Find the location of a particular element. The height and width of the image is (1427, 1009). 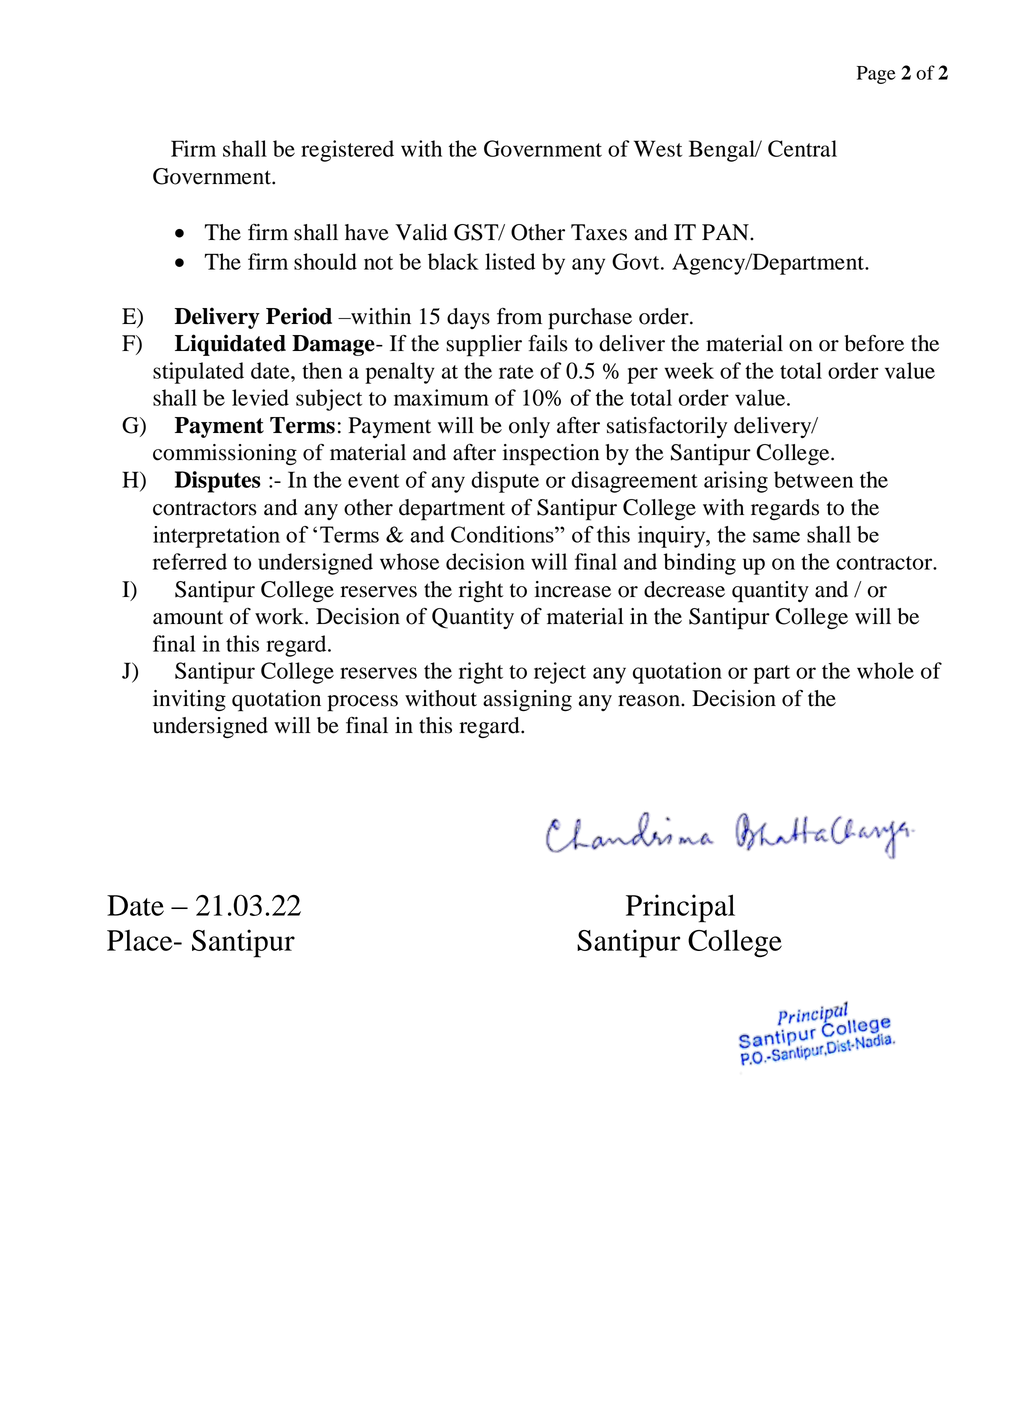

whole is located at coordinates (885, 670).
